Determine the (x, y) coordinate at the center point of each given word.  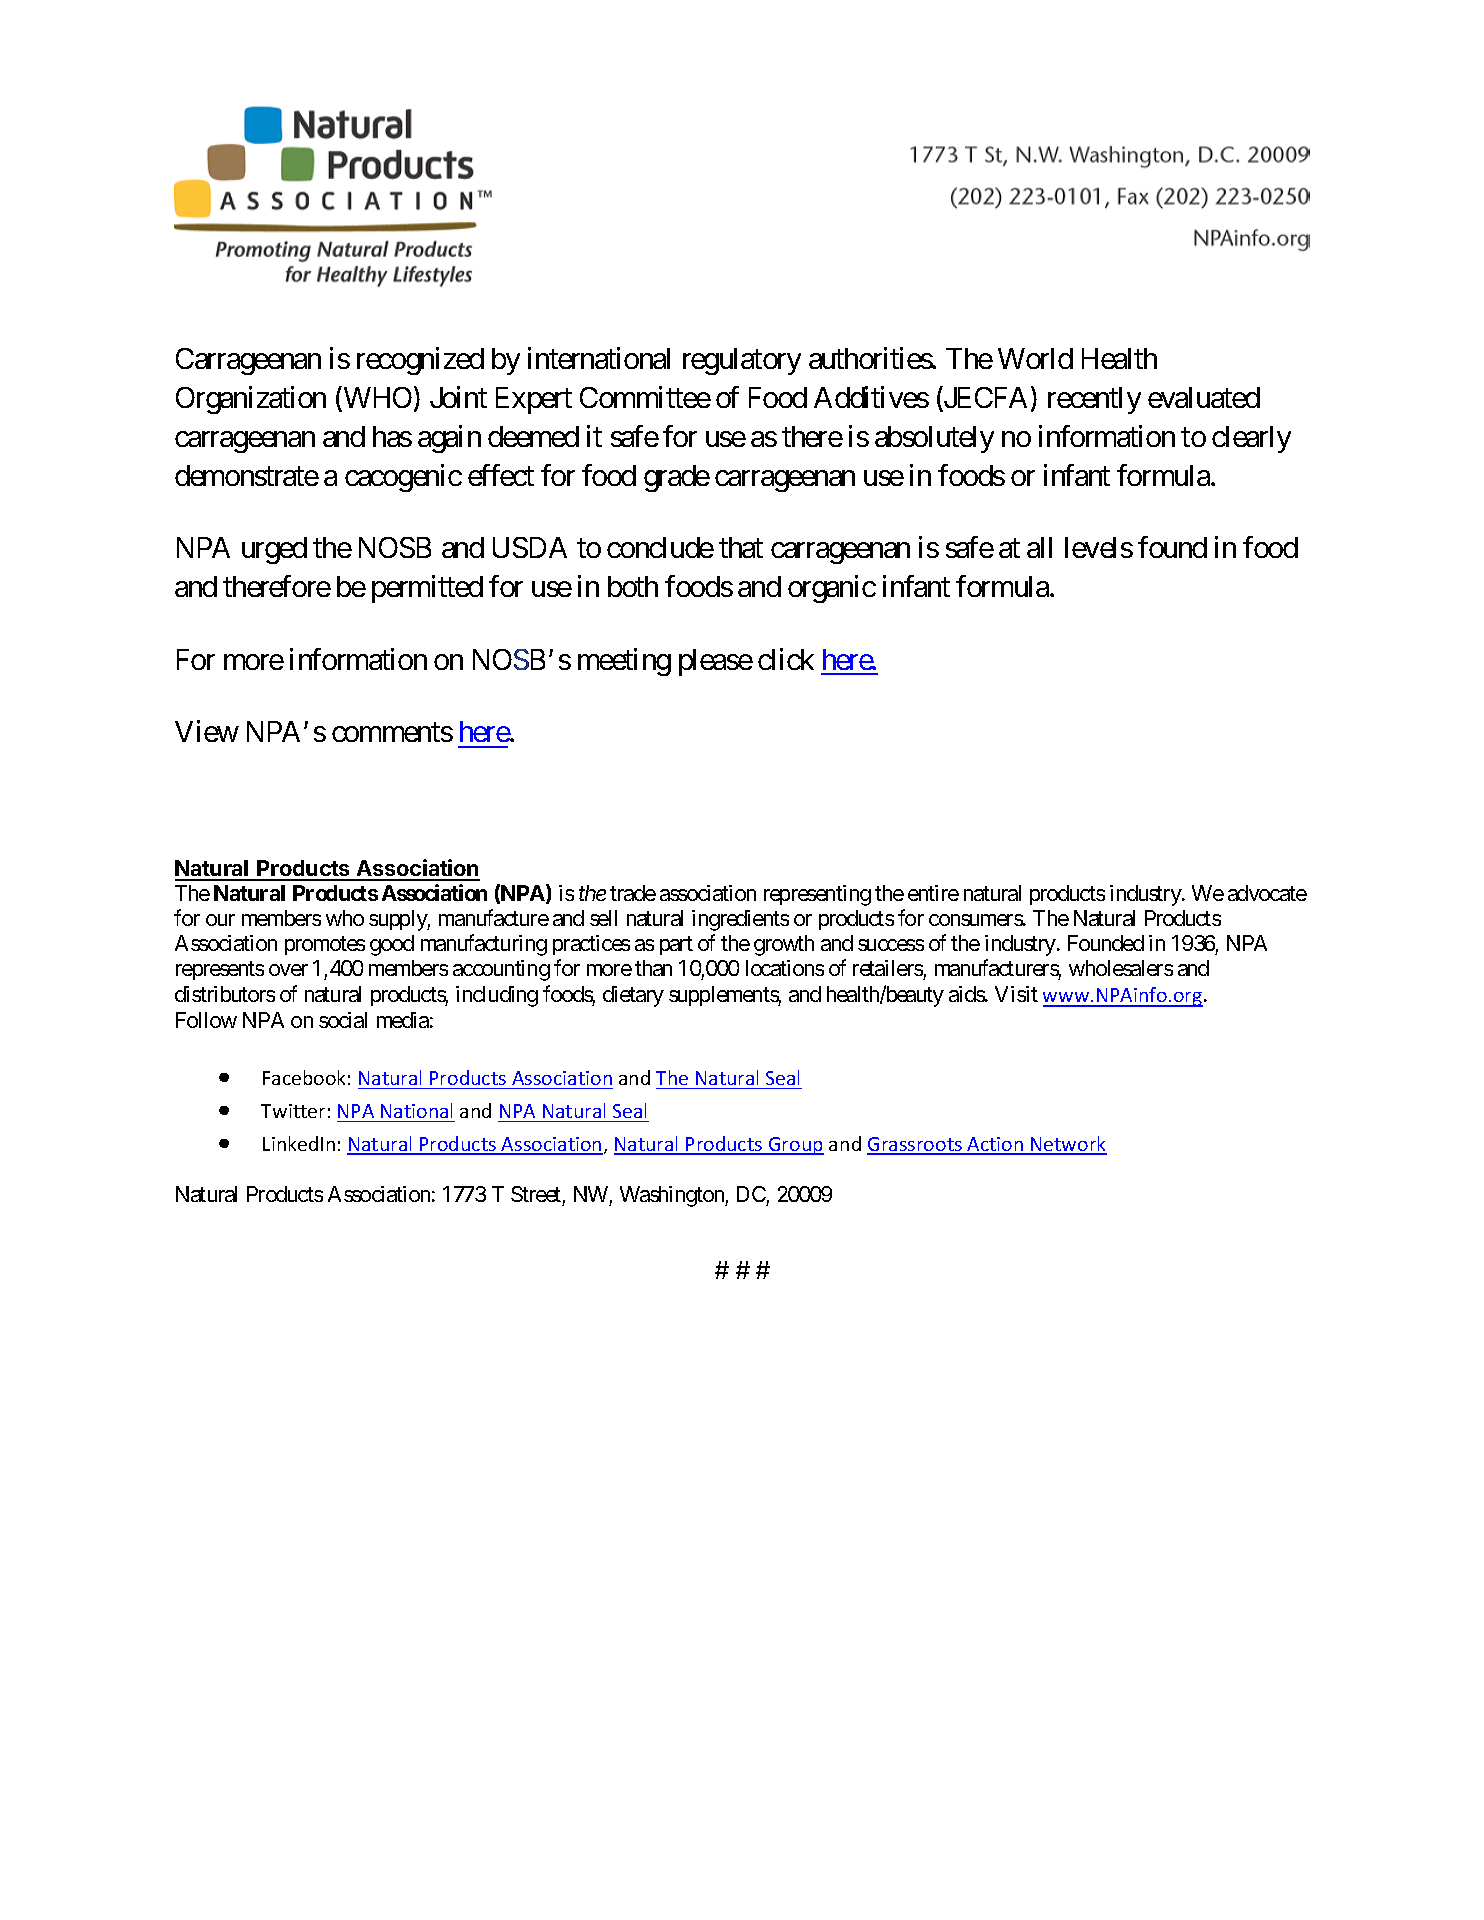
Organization (251, 400)
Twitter (293, 1111)
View (207, 731)
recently (1094, 400)
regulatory (742, 361)
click (786, 659)
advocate (1267, 893)
